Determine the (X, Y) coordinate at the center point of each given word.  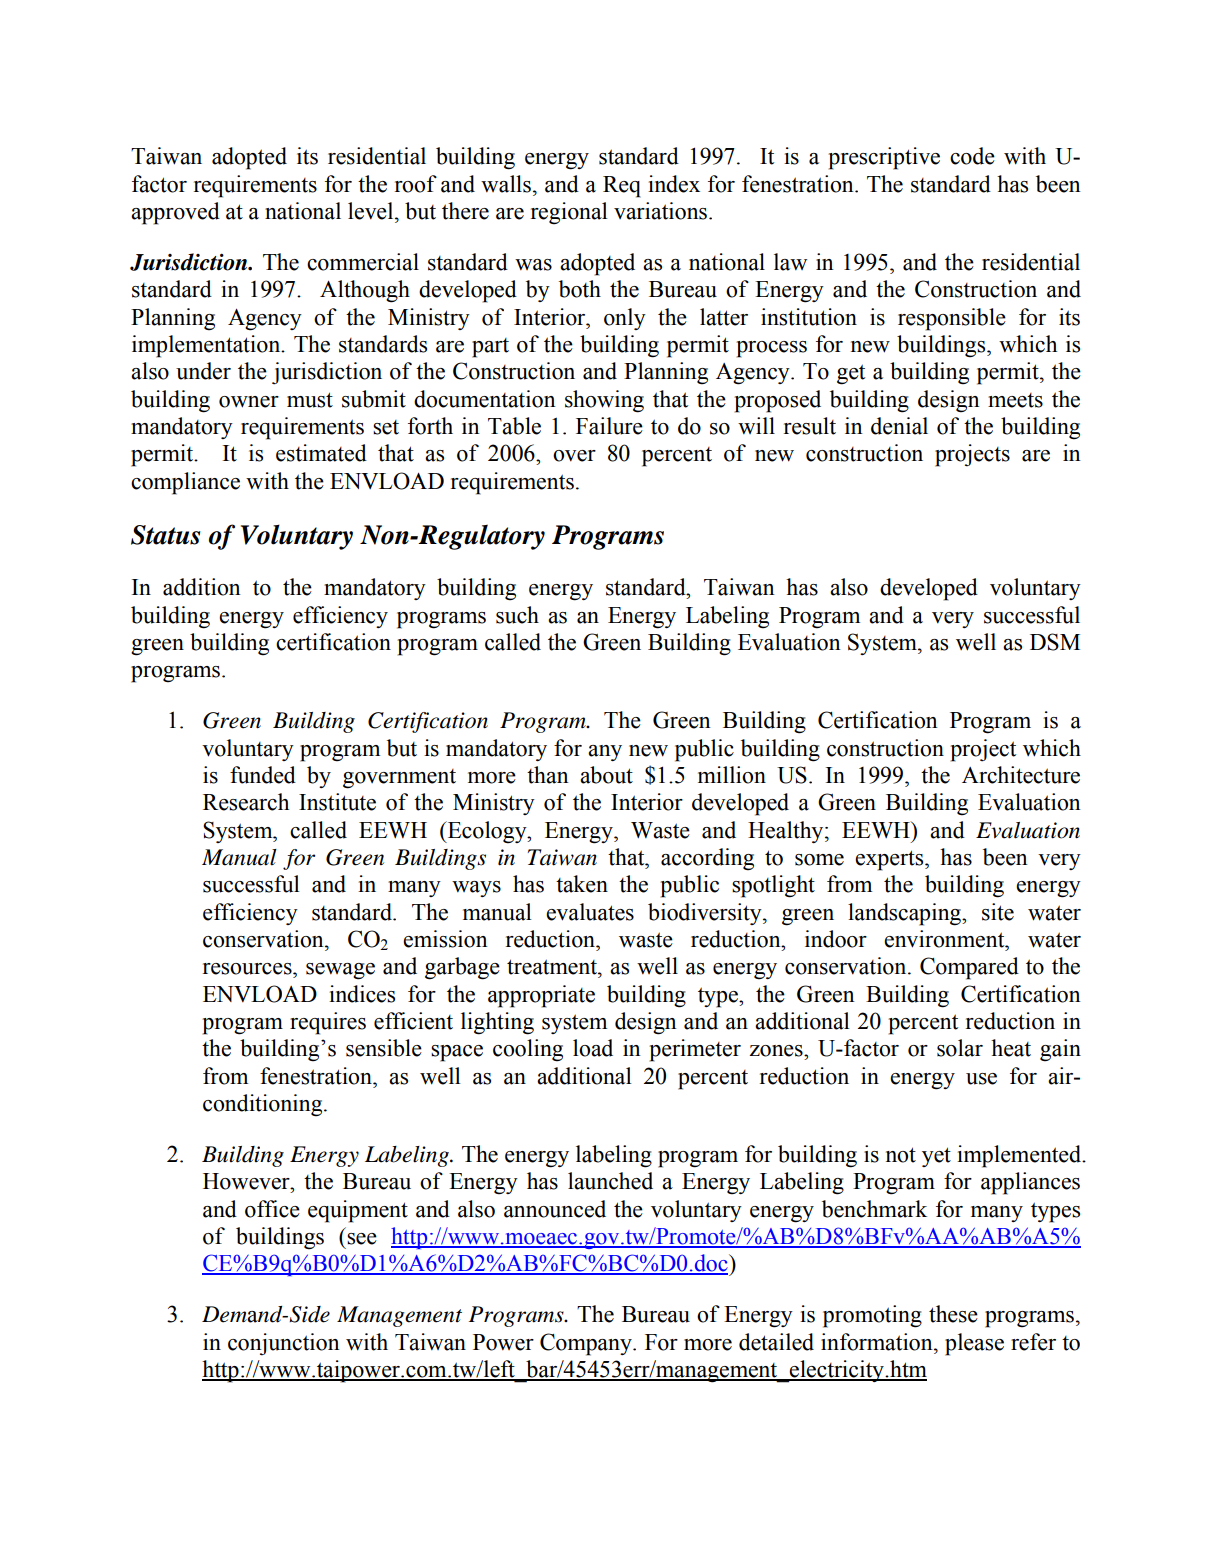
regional (569, 213)
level (372, 211)
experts (890, 860)
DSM (1055, 642)
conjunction (284, 1344)
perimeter (695, 1050)
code (972, 156)
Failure (609, 426)
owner (249, 402)
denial (899, 426)
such (517, 615)
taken (582, 884)
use (981, 1079)
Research (246, 802)
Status (166, 535)
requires (328, 1023)
